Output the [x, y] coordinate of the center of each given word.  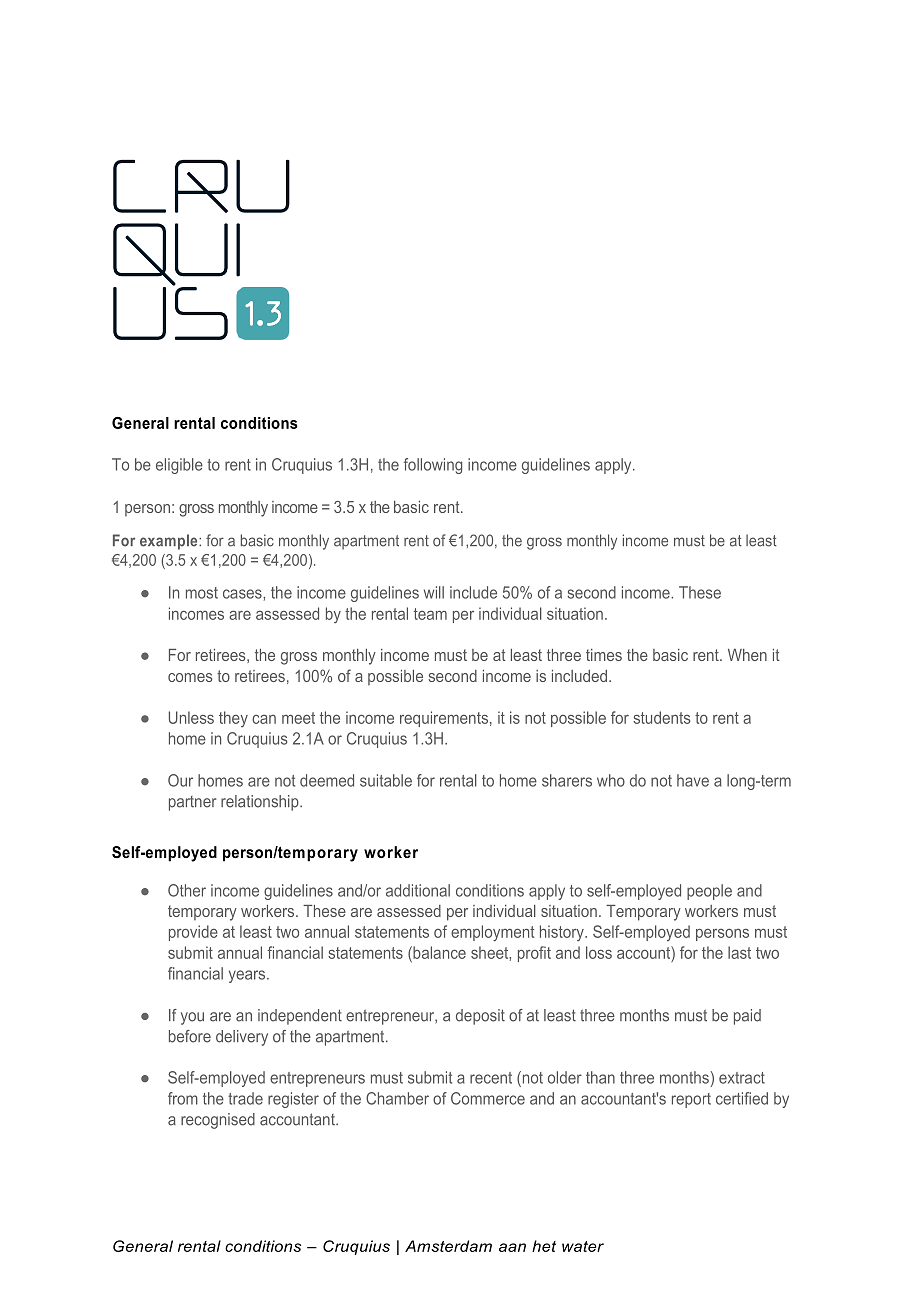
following [433, 466]
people [709, 892]
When [747, 655]
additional [418, 890]
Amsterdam [448, 1246]
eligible [179, 466]
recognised [218, 1121]
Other [187, 890]
